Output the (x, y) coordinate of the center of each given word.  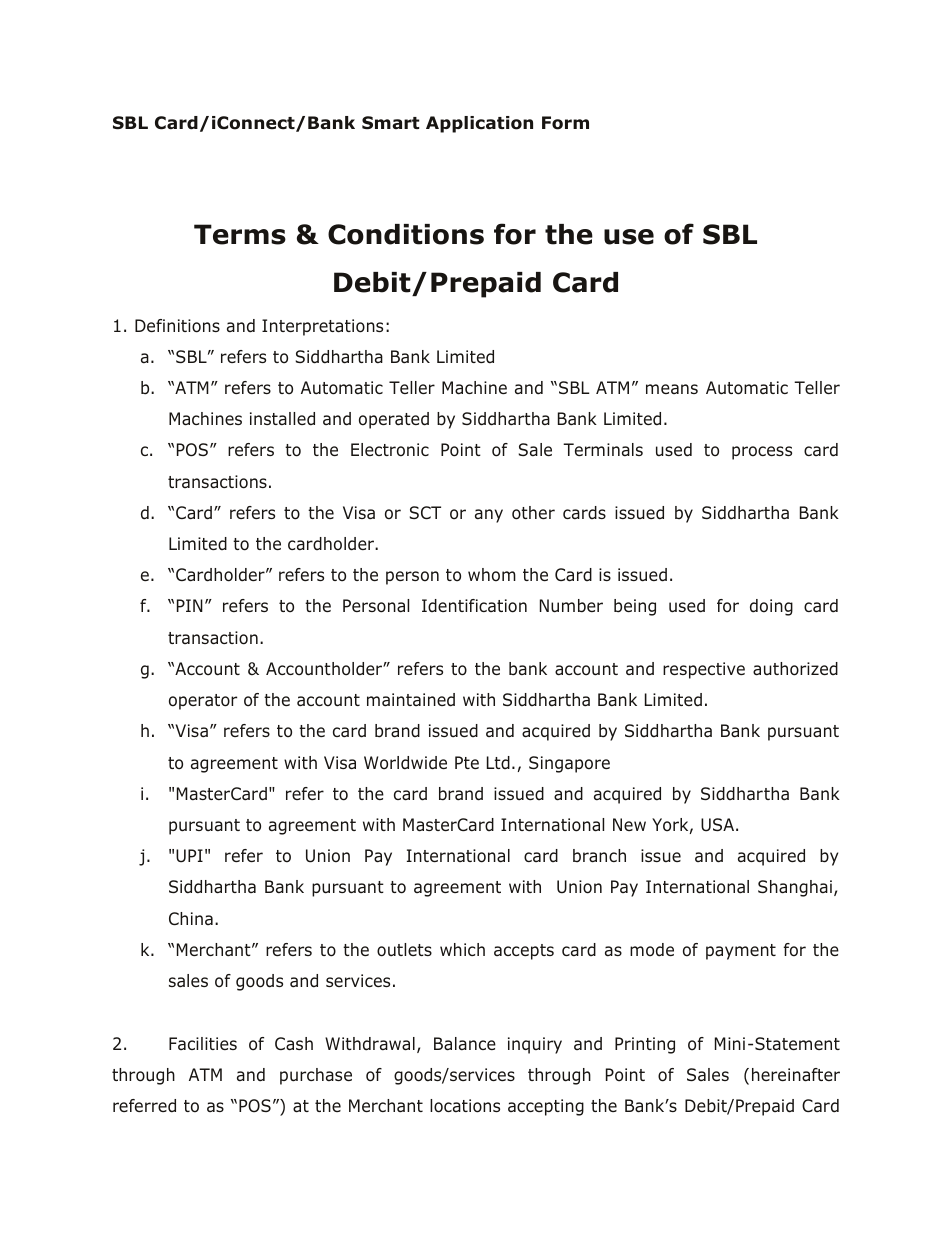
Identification (474, 606)
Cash (294, 1044)
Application (479, 124)
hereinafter (796, 1075)
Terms (240, 234)
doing (771, 607)
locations (465, 1106)
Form (565, 123)
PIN (190, 605)
